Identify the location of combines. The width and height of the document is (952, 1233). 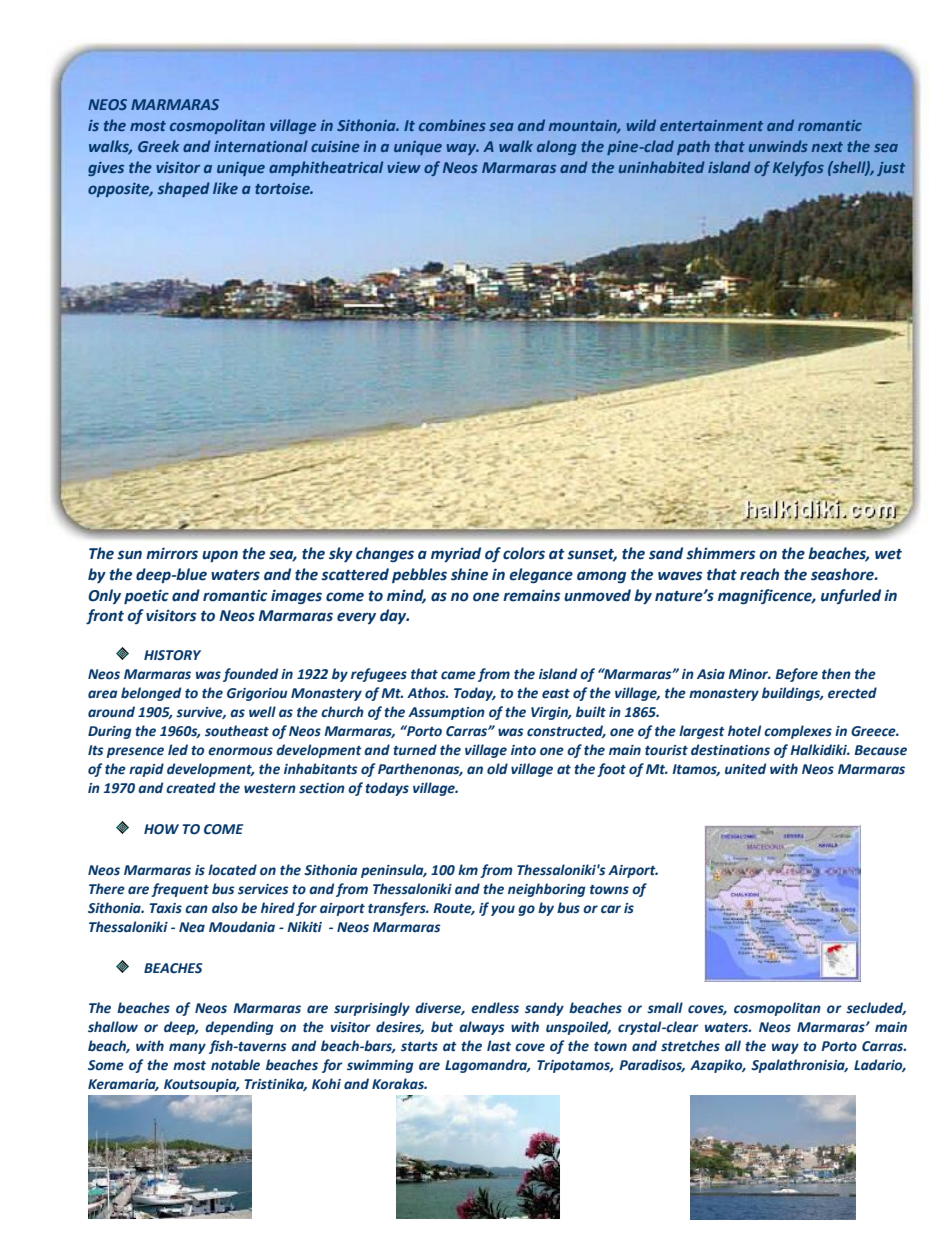
(452, 125).
